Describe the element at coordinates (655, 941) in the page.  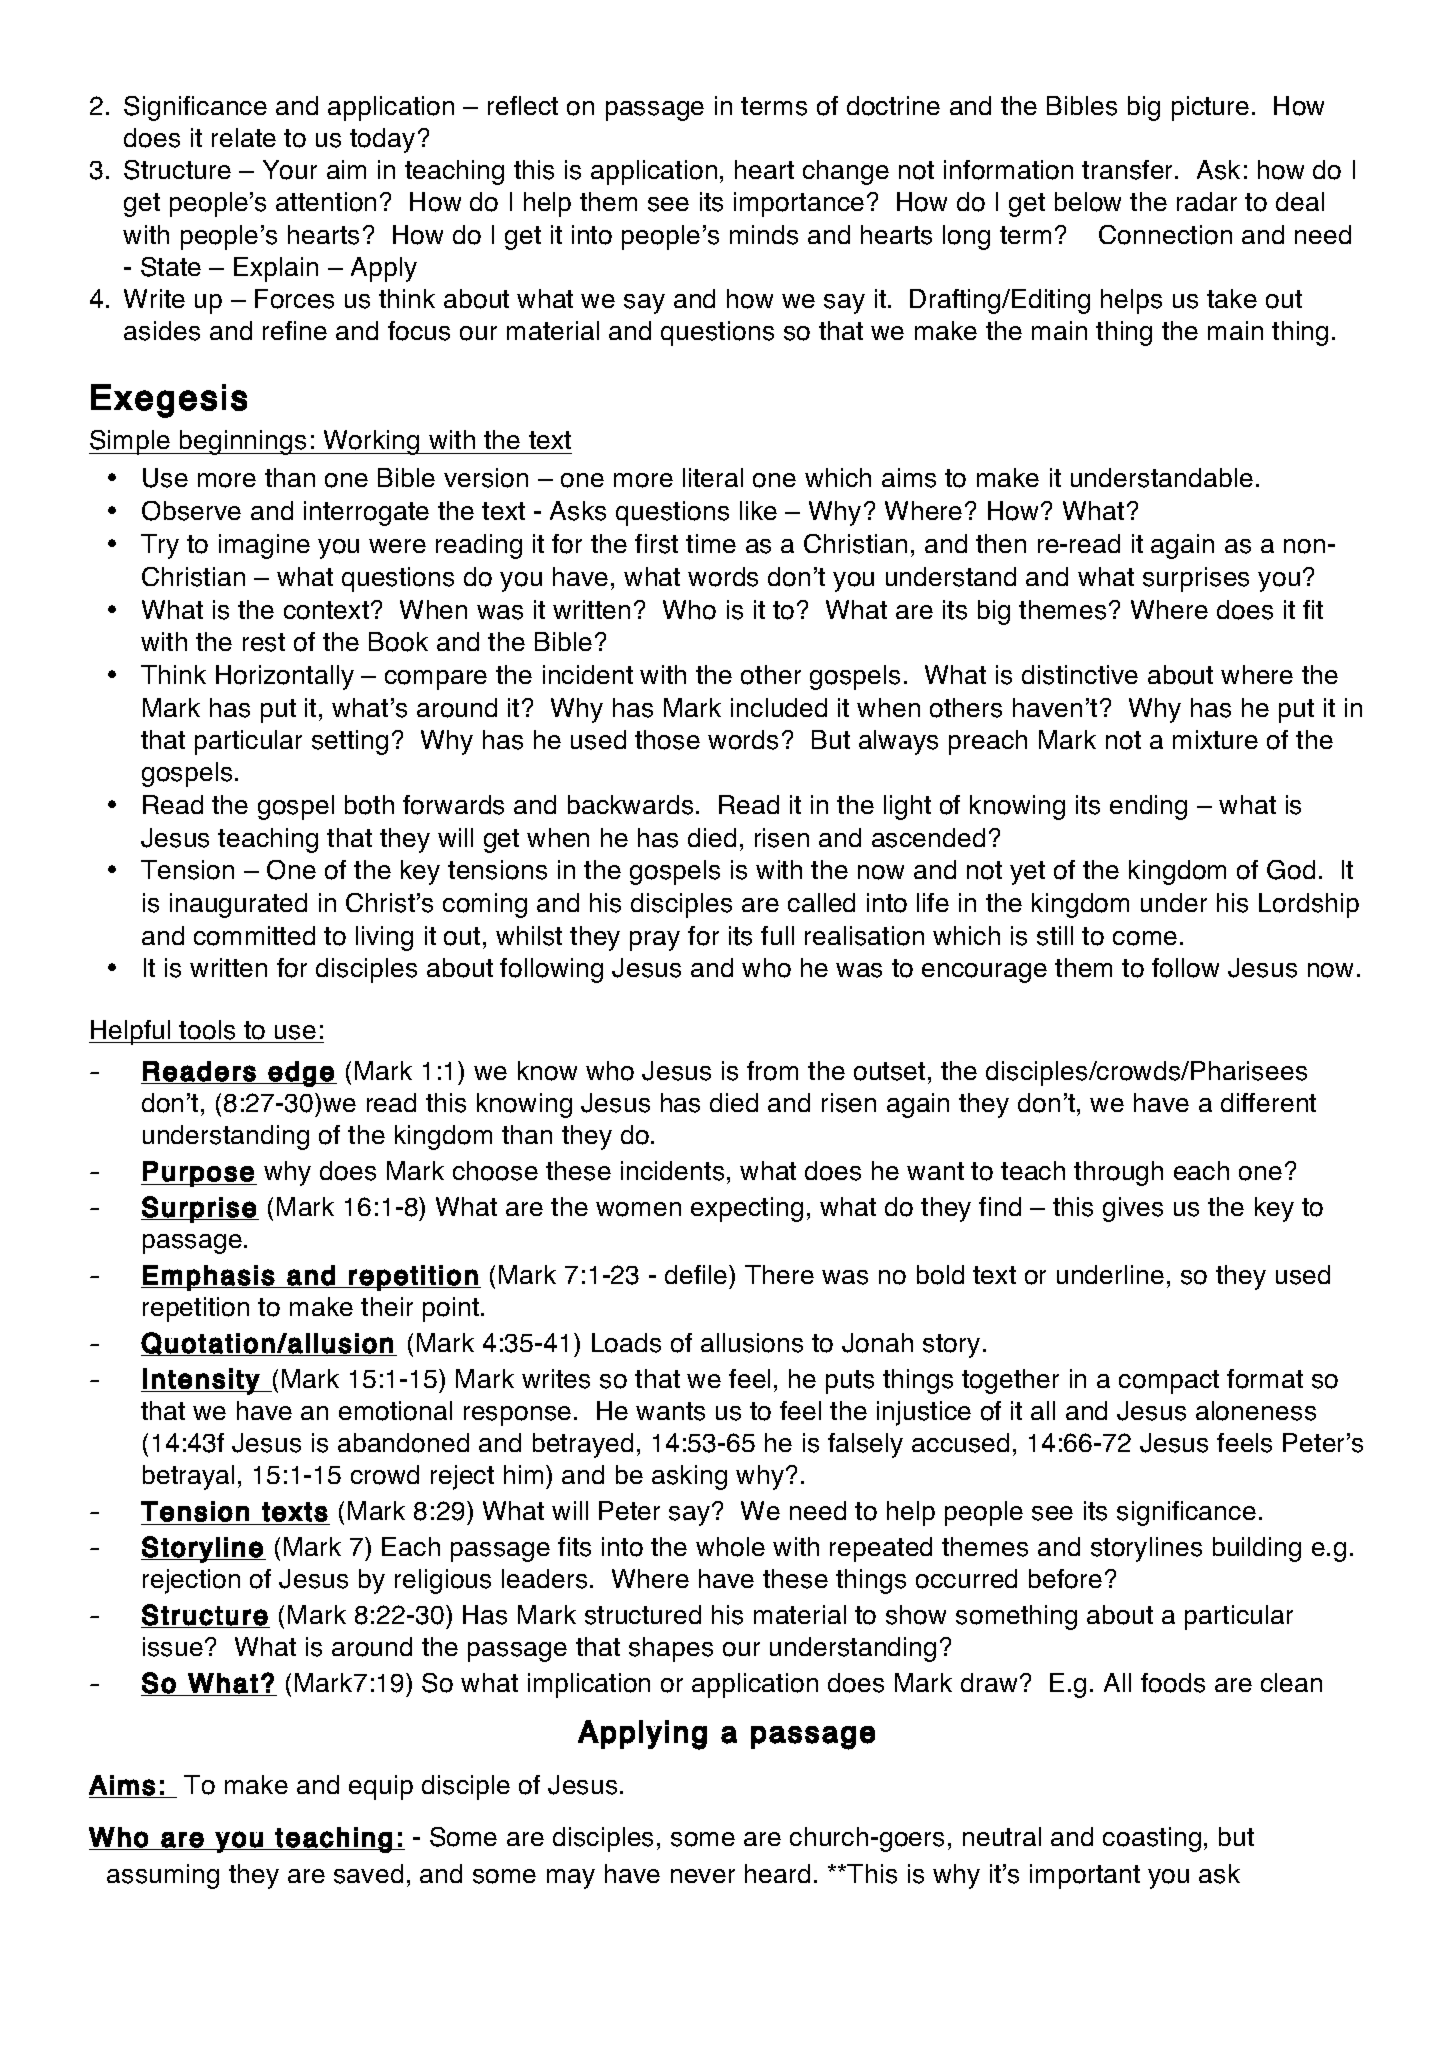
I see `pray` at that location.
